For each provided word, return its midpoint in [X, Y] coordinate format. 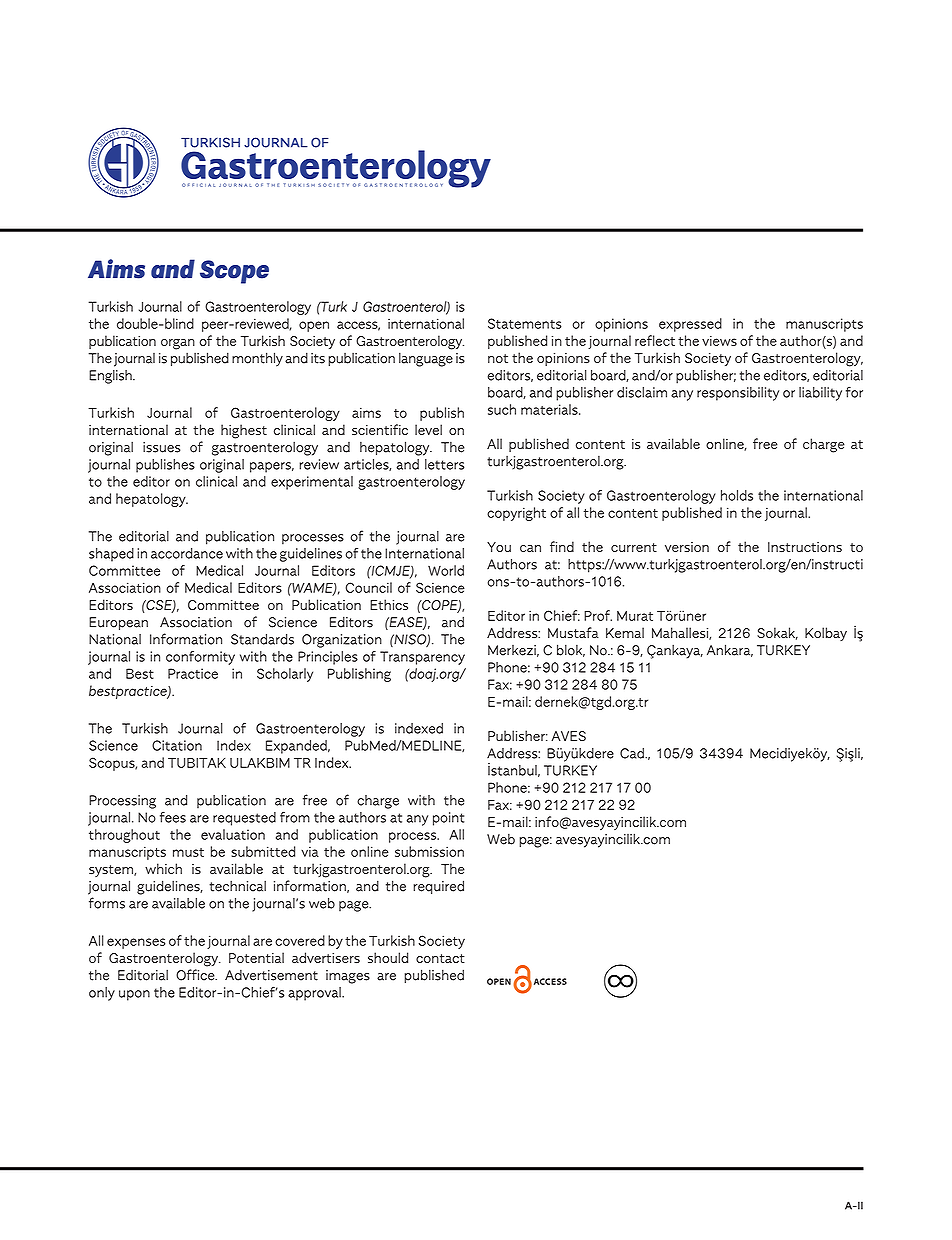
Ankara [730, 650]
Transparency [422, 658]
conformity [200, 658]
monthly [257, 359]
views [719, 341]
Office [196, 975]
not [498, 358]
